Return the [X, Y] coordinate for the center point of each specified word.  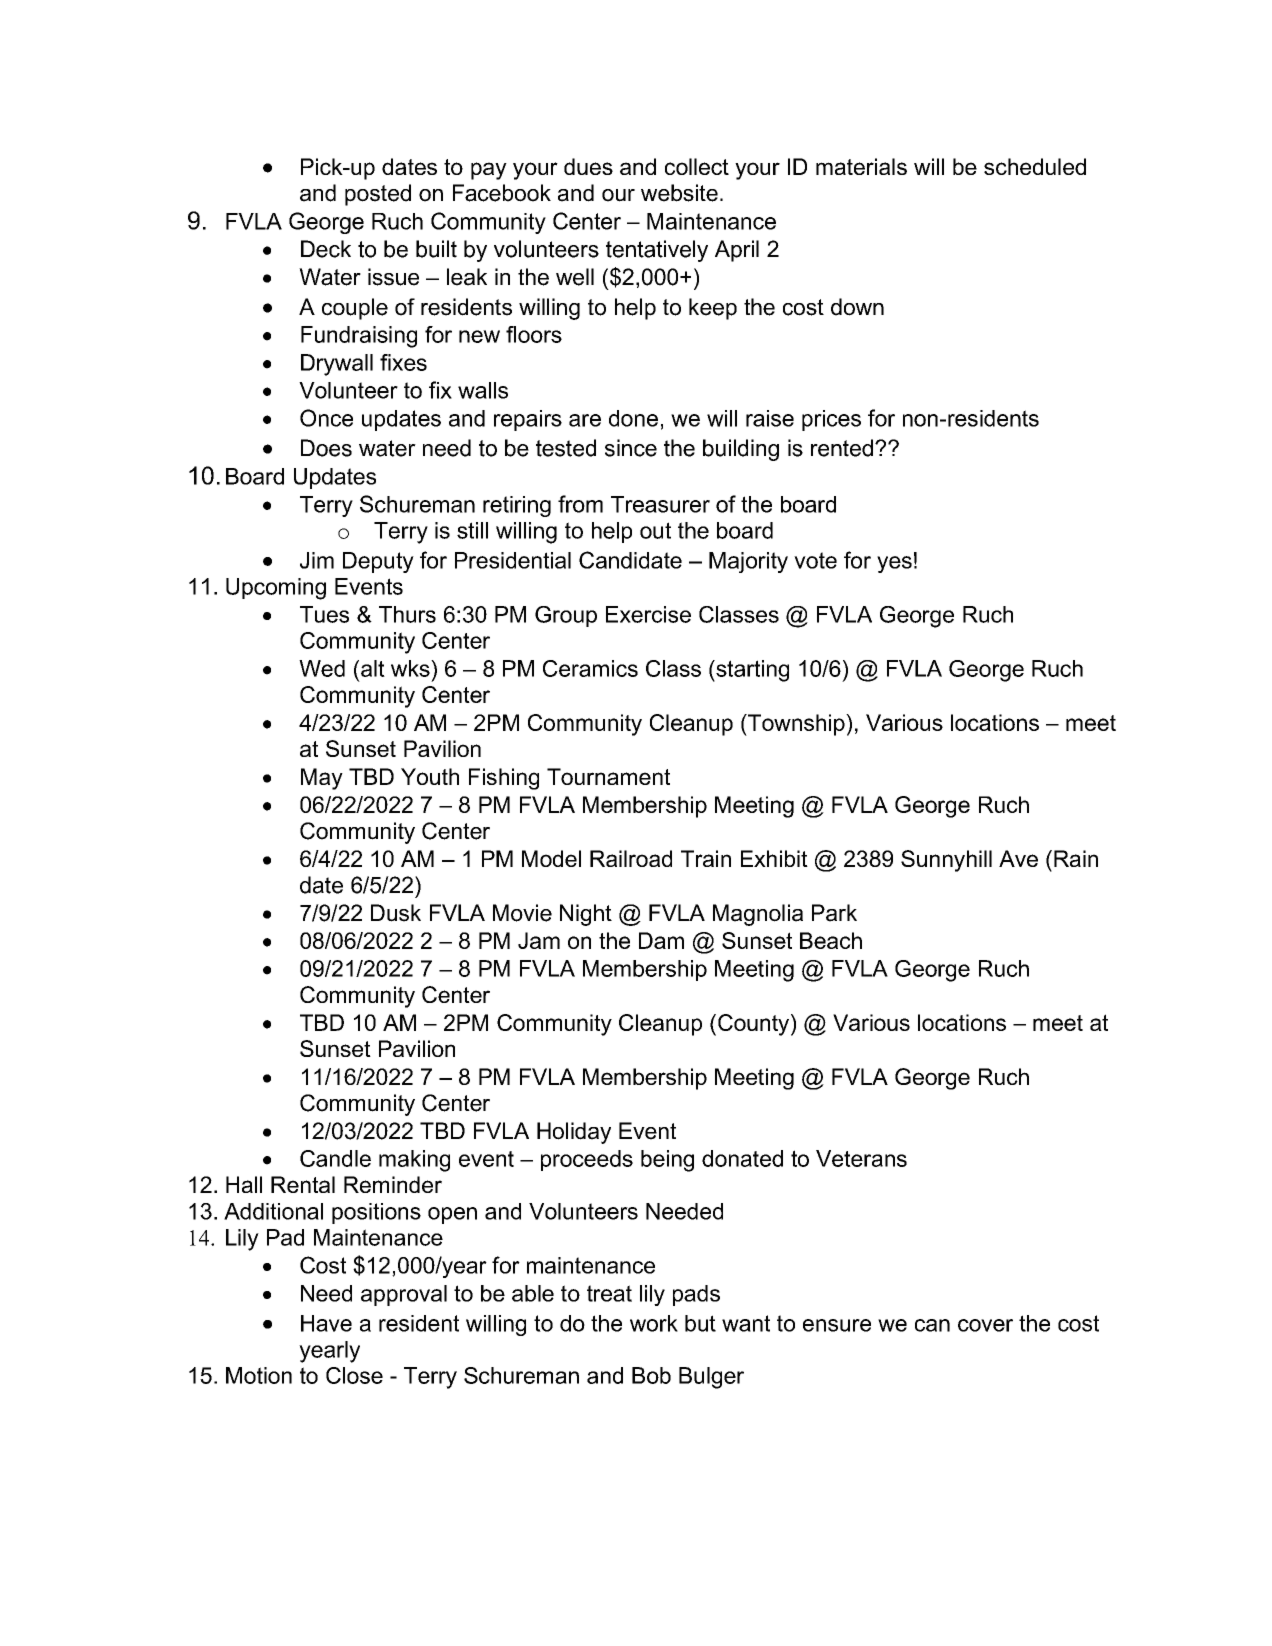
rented [842, 448]
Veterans [861, 1158]
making [414, 1161]
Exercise [648, 614]
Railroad [631, 858]
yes [894, 564]
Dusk [396, 913]
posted [378, 195]
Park [834, 913]
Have [326, 1323]
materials [861, 166]
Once [326, 418]
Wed [322, 668]
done [633, 418]
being [667, 1161]
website [679, 193]
